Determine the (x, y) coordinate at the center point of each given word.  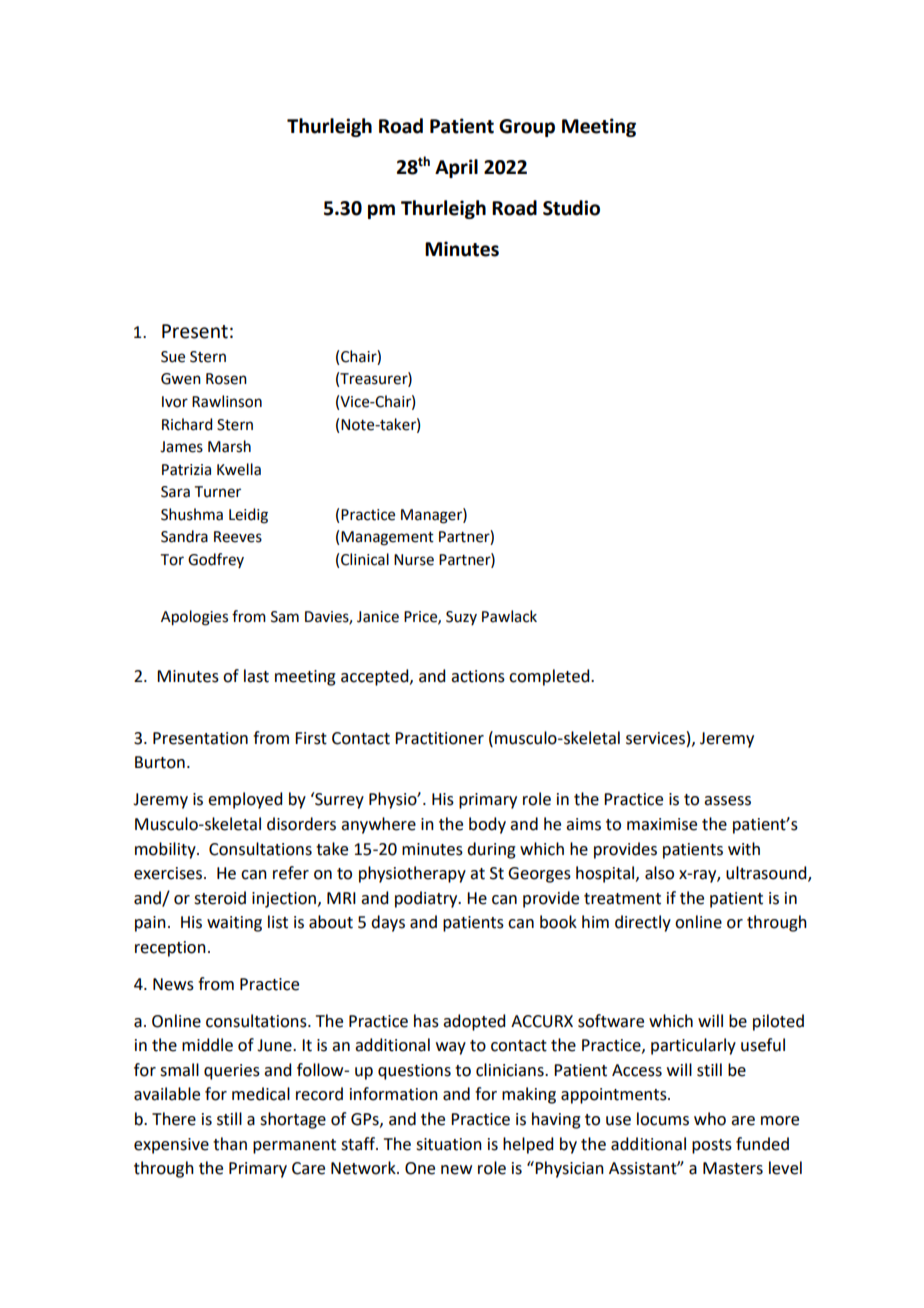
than (230, 1144)
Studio (571, 208)
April (456, 168)
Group (527, 128)
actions (478, 676)
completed (550, 677)
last (256, 676)
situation (449, 1144)
